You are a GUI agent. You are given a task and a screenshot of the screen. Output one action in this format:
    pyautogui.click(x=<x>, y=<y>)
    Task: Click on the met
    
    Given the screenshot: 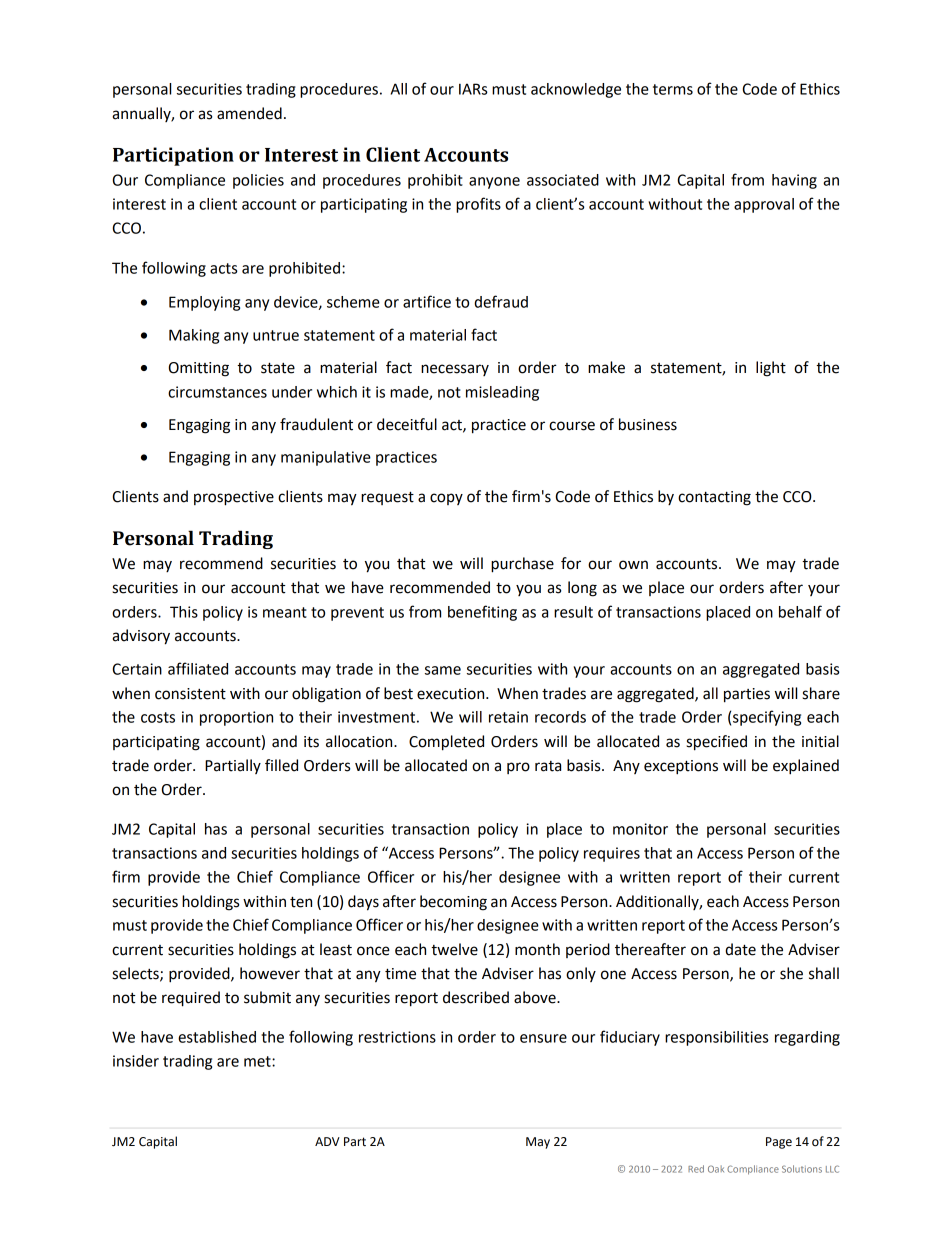 What is the action you would take?
    pyautogui.click(x=258, y=1061)
